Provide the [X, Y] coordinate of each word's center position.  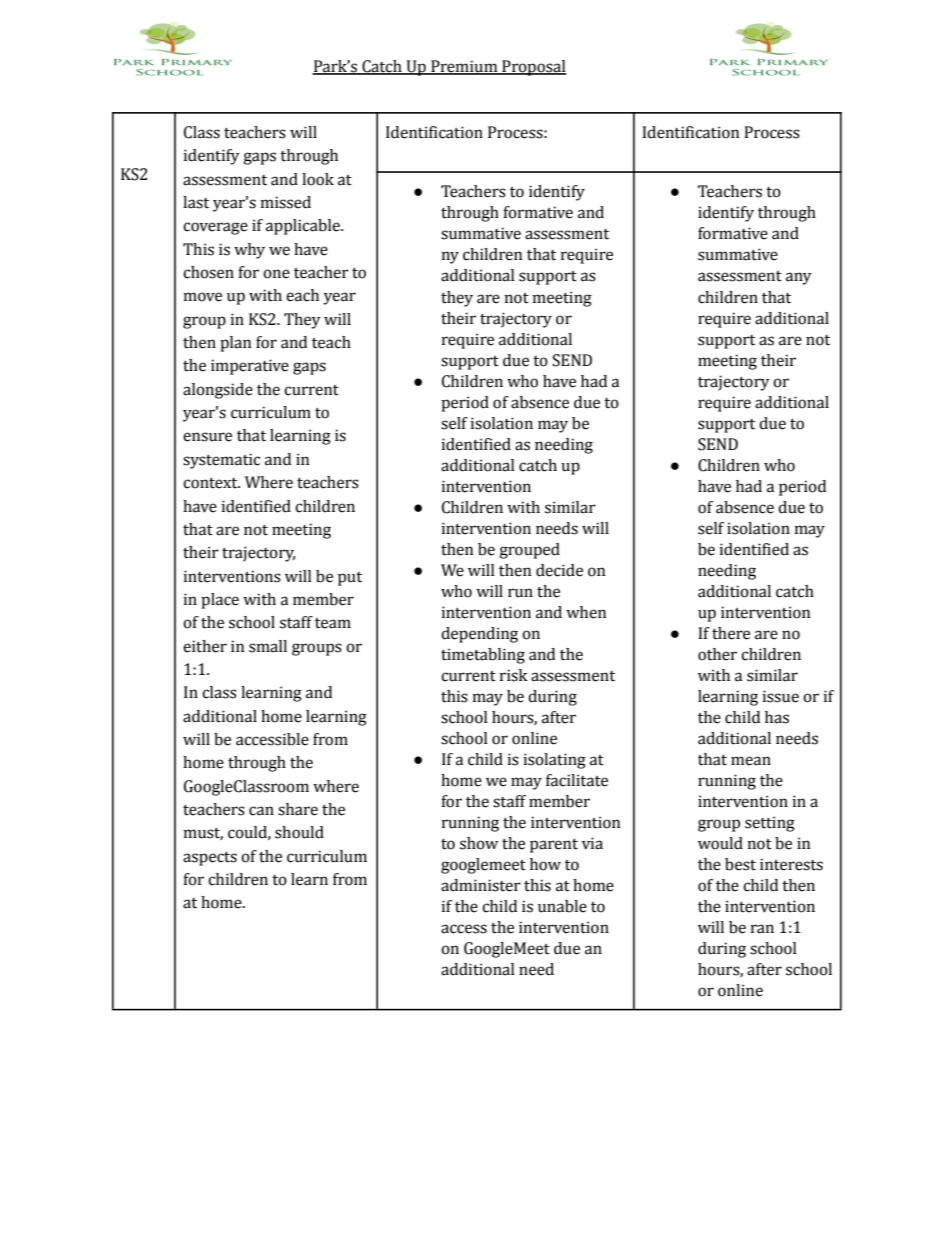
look [318, 179]
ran [762, 929]
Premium [464, 67]
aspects [210, 859]
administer [481, 885]
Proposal [533, 68]
